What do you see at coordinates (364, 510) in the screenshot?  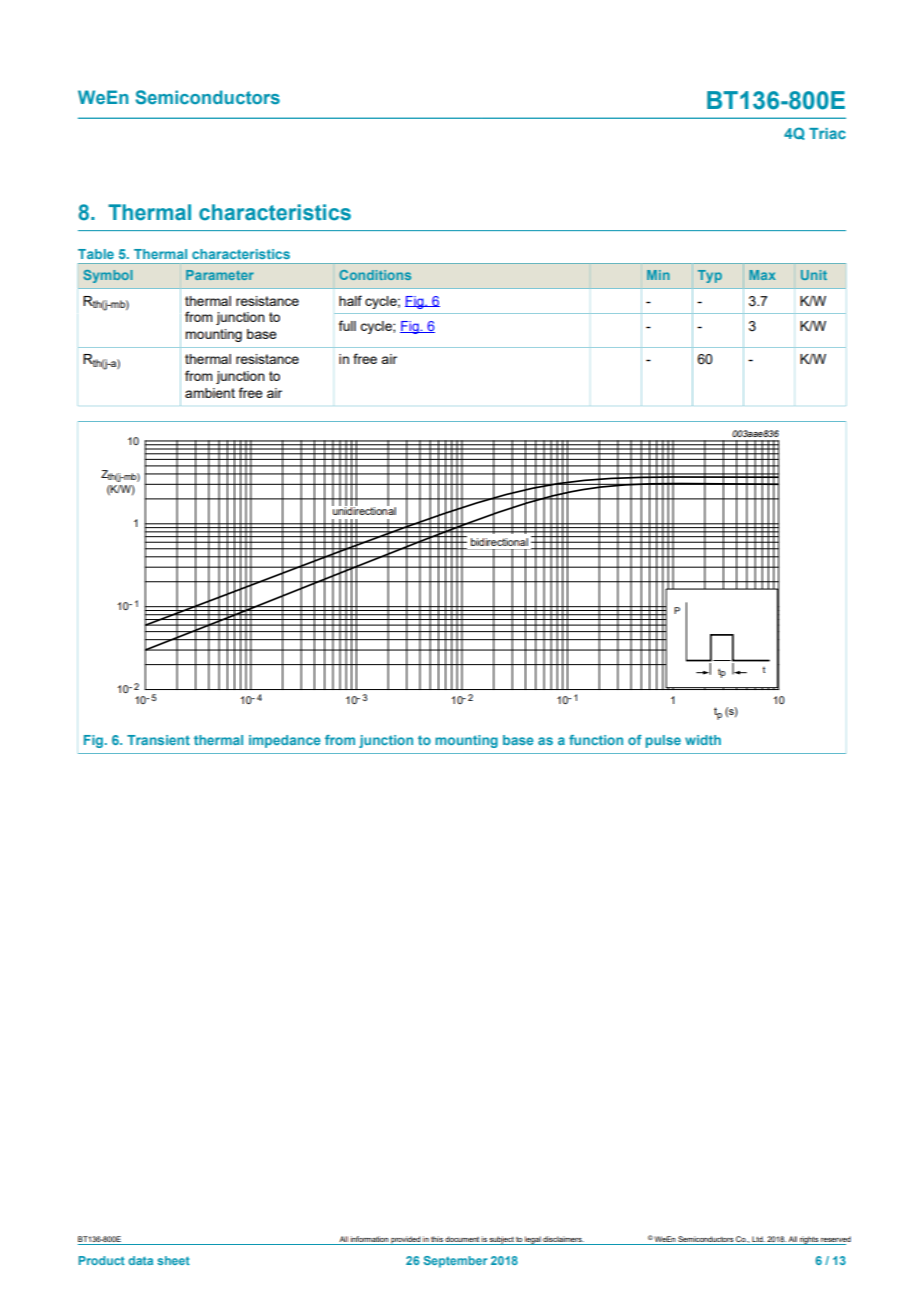 I see `unidirectional` at bounding box center [364, 510].
